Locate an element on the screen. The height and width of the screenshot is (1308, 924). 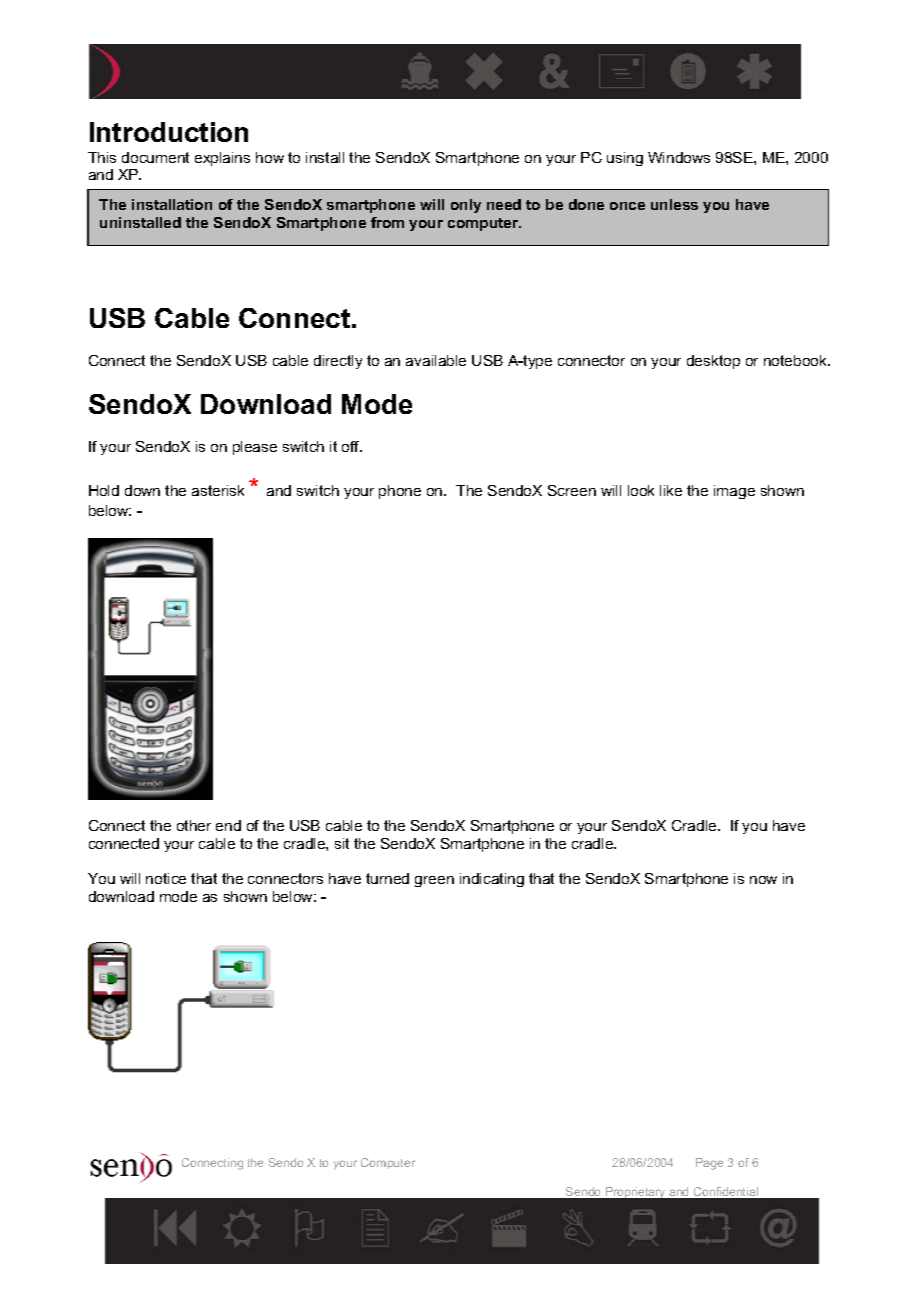
Windows is located at coordinates (679, 157).
